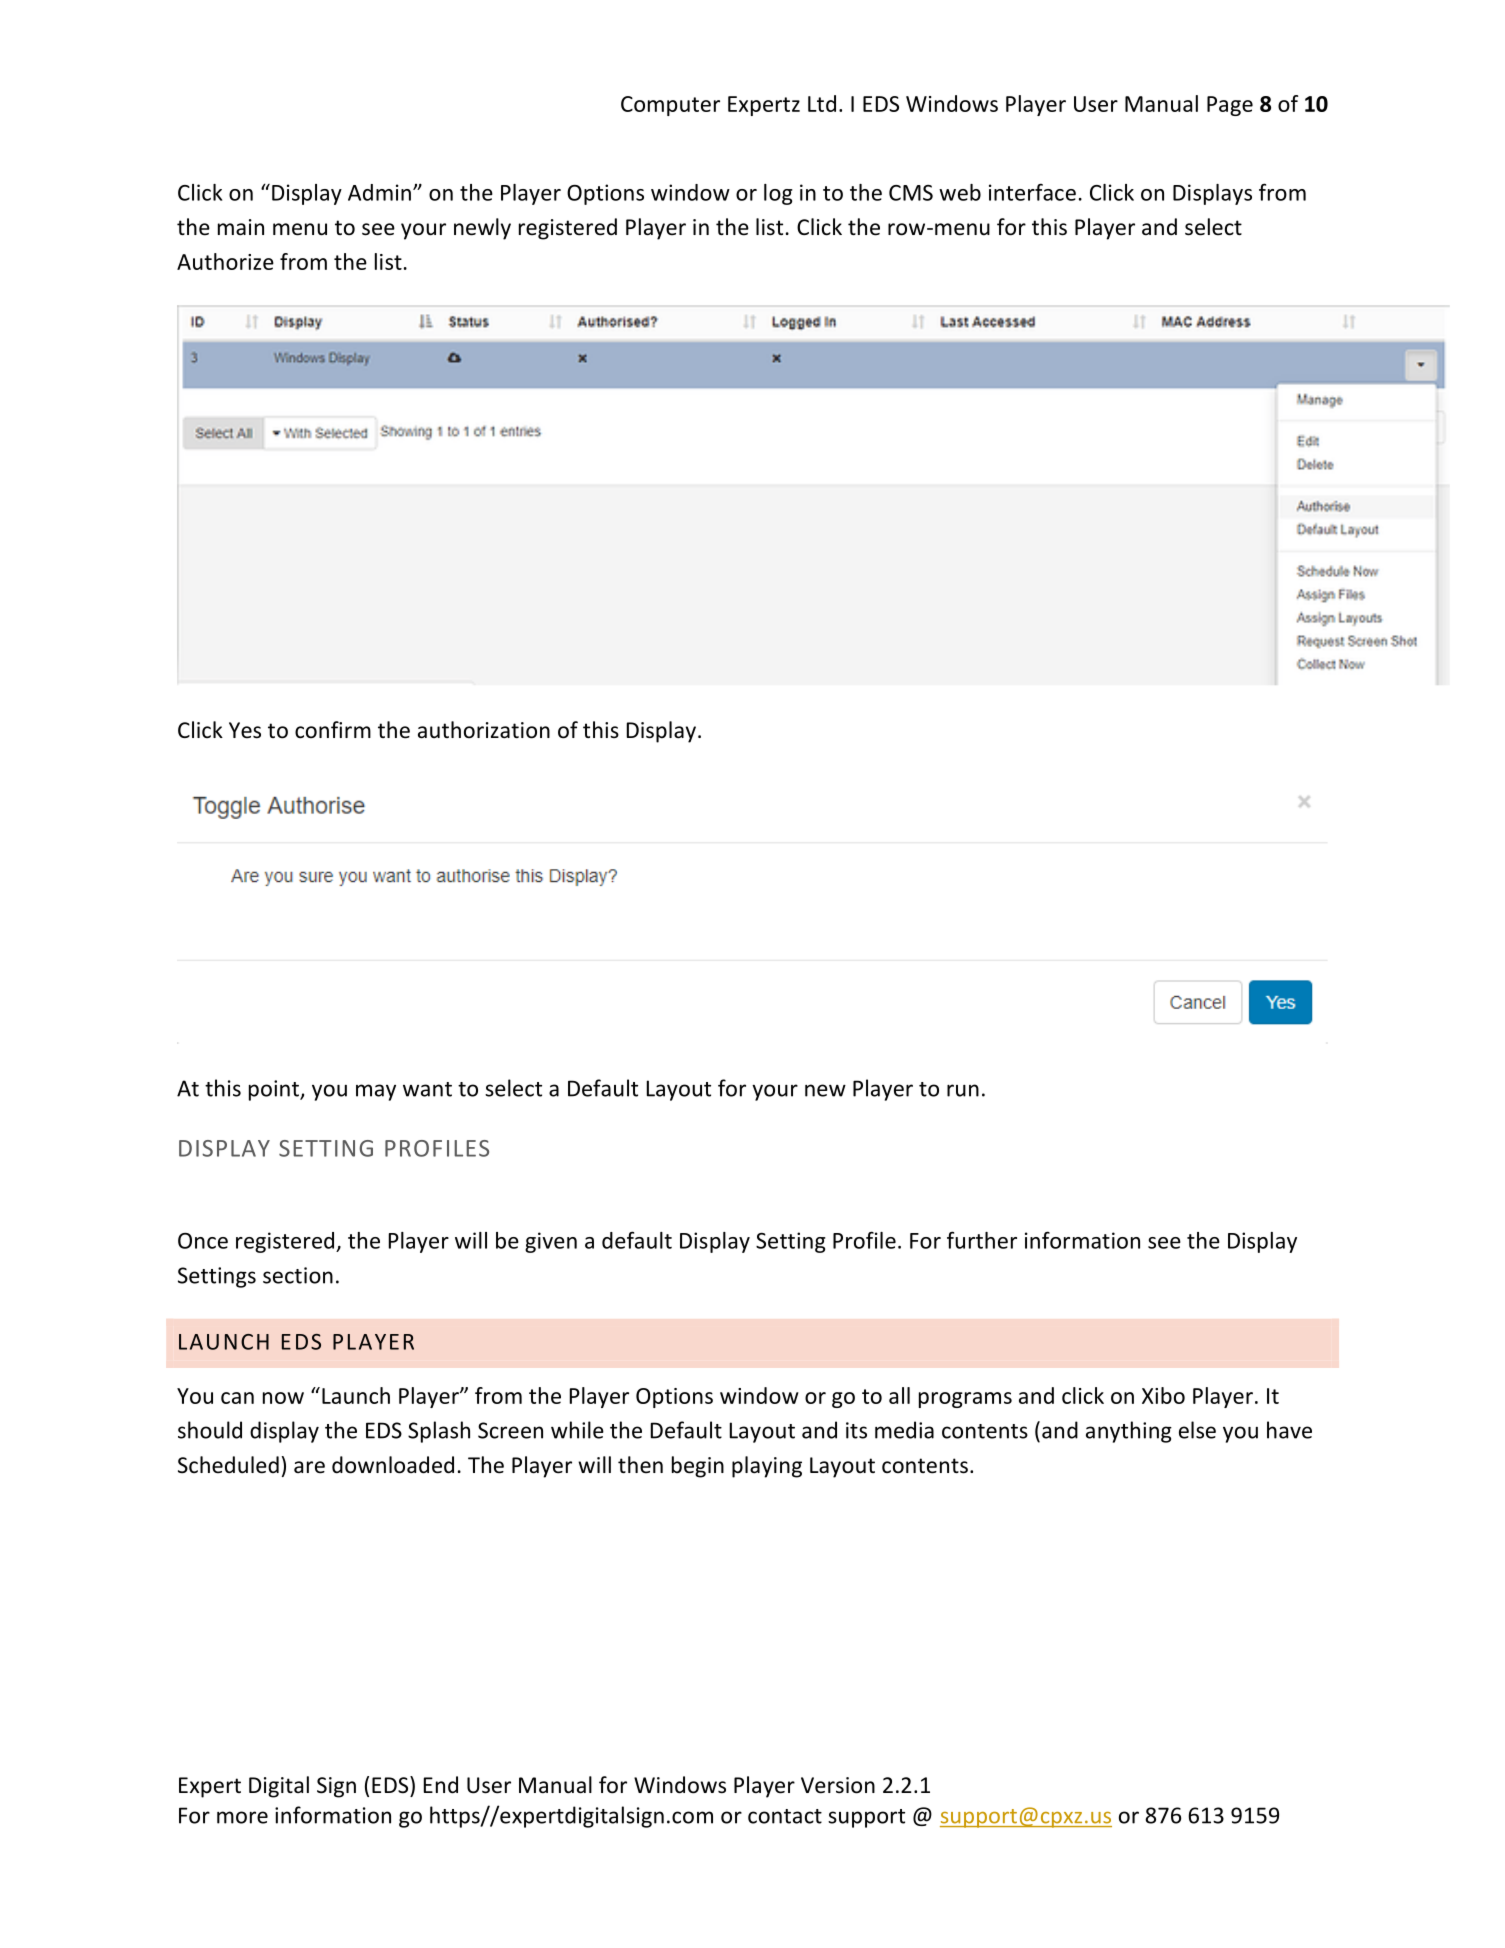 This screenshot has width=1505, height=1948. Describe the element at coordinates (1032, 192) in the screenshot. I see `interface` at that location.
